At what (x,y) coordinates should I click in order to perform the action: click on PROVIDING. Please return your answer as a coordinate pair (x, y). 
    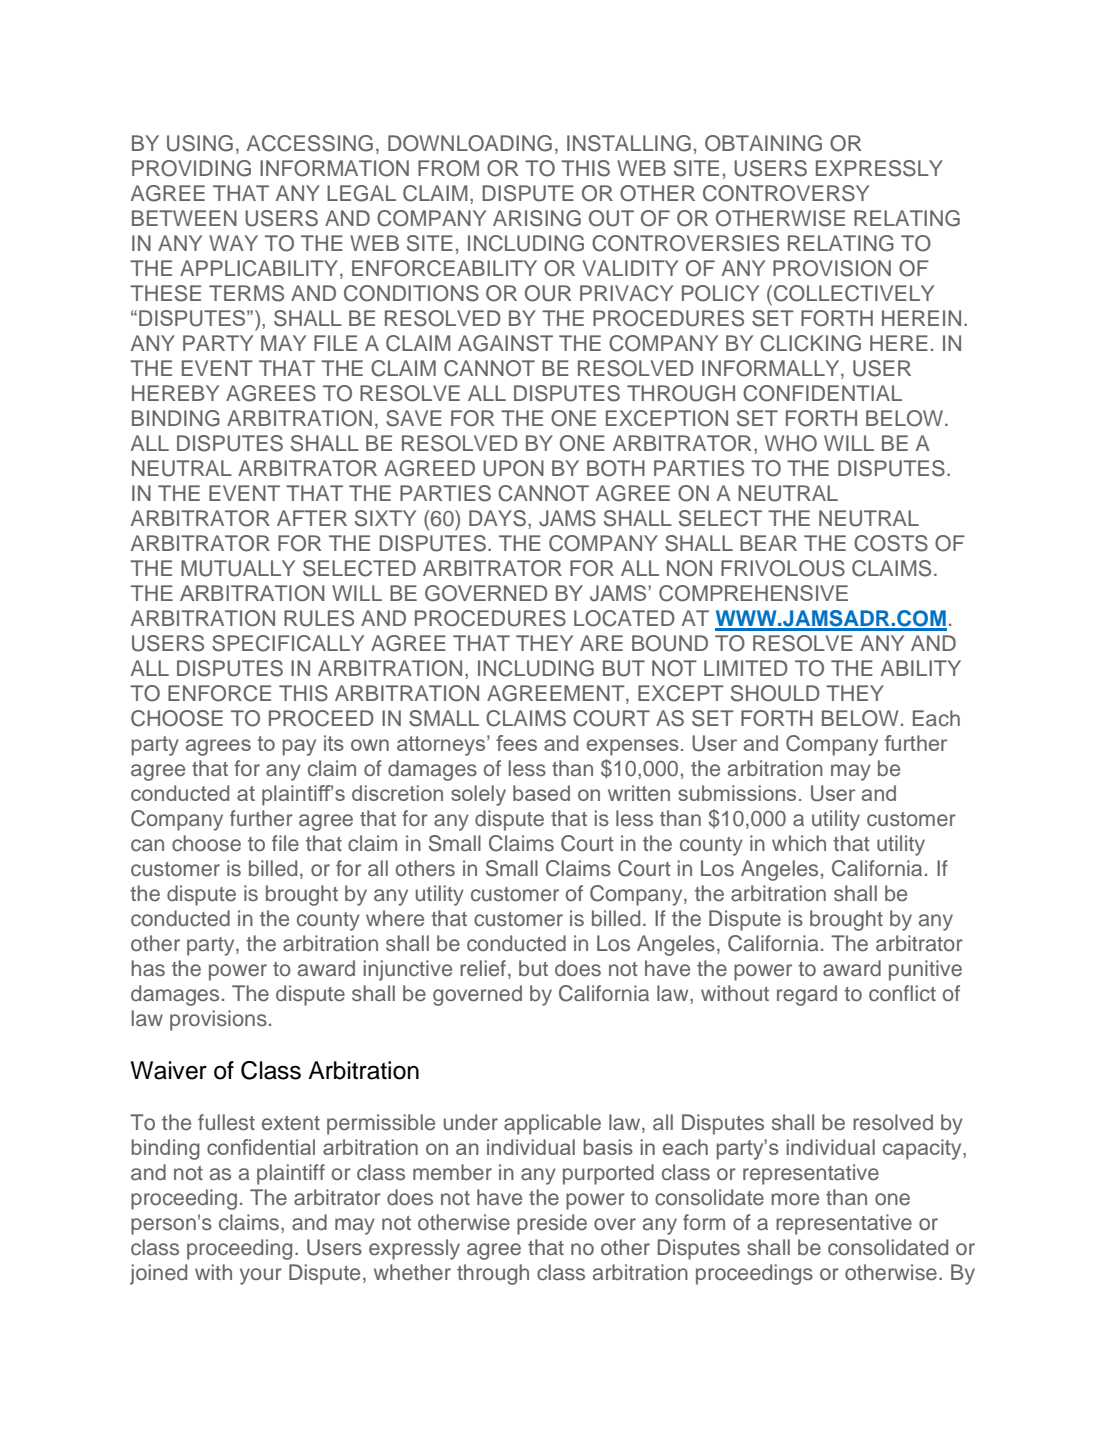
    Looking at the image, I should click on (191, 168).
